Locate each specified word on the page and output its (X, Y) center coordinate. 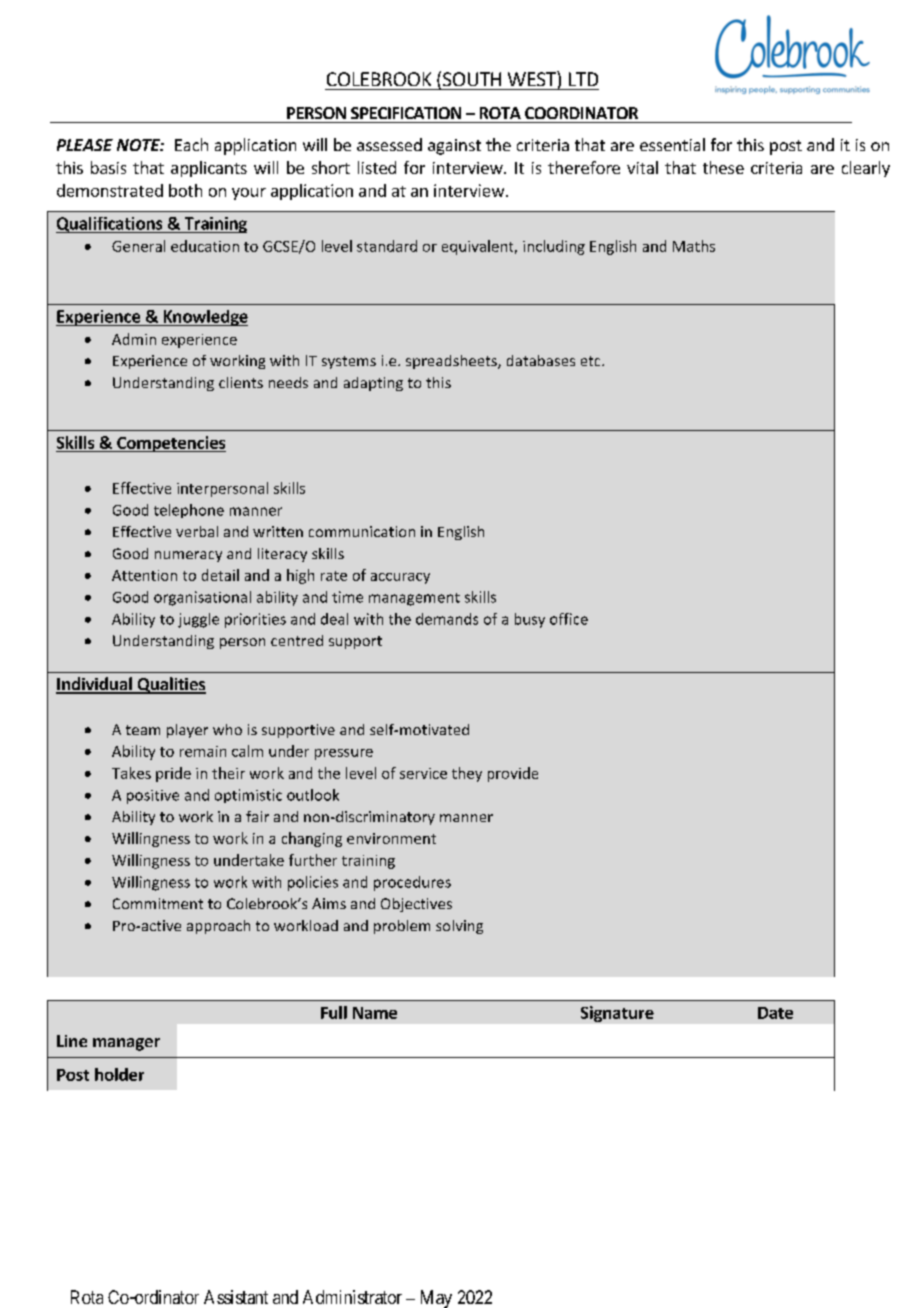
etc (592, 361)
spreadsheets (452, 362)
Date (775, 1013)
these (723, 167)
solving (459, 927)
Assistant (236, 1297)
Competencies (170, 444)
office (569, 619)
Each (191, 144)
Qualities (170, 685)
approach (218, 927)
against (454, 147)
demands (447, 619)
